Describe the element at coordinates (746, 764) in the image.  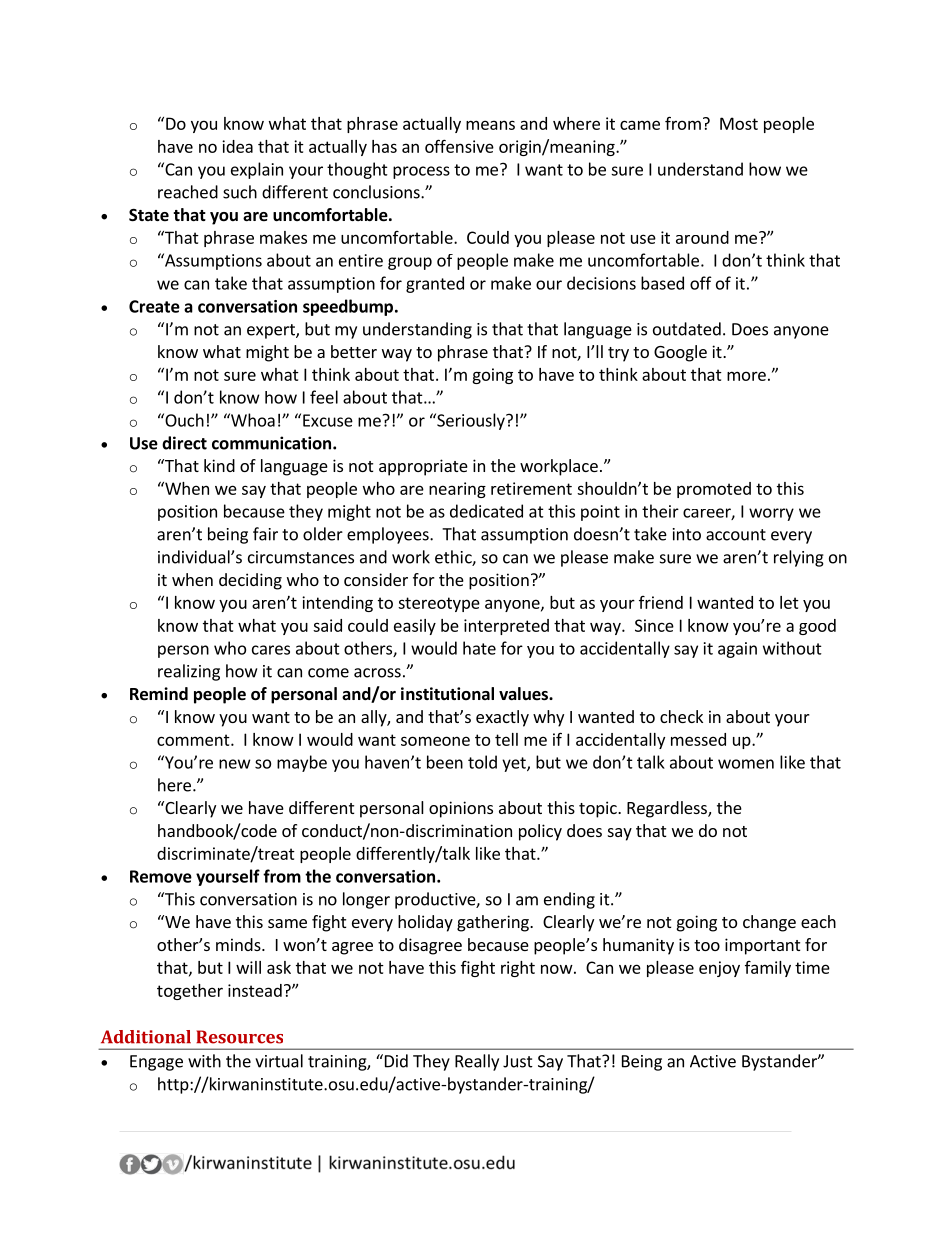
I see `women` at that location.
